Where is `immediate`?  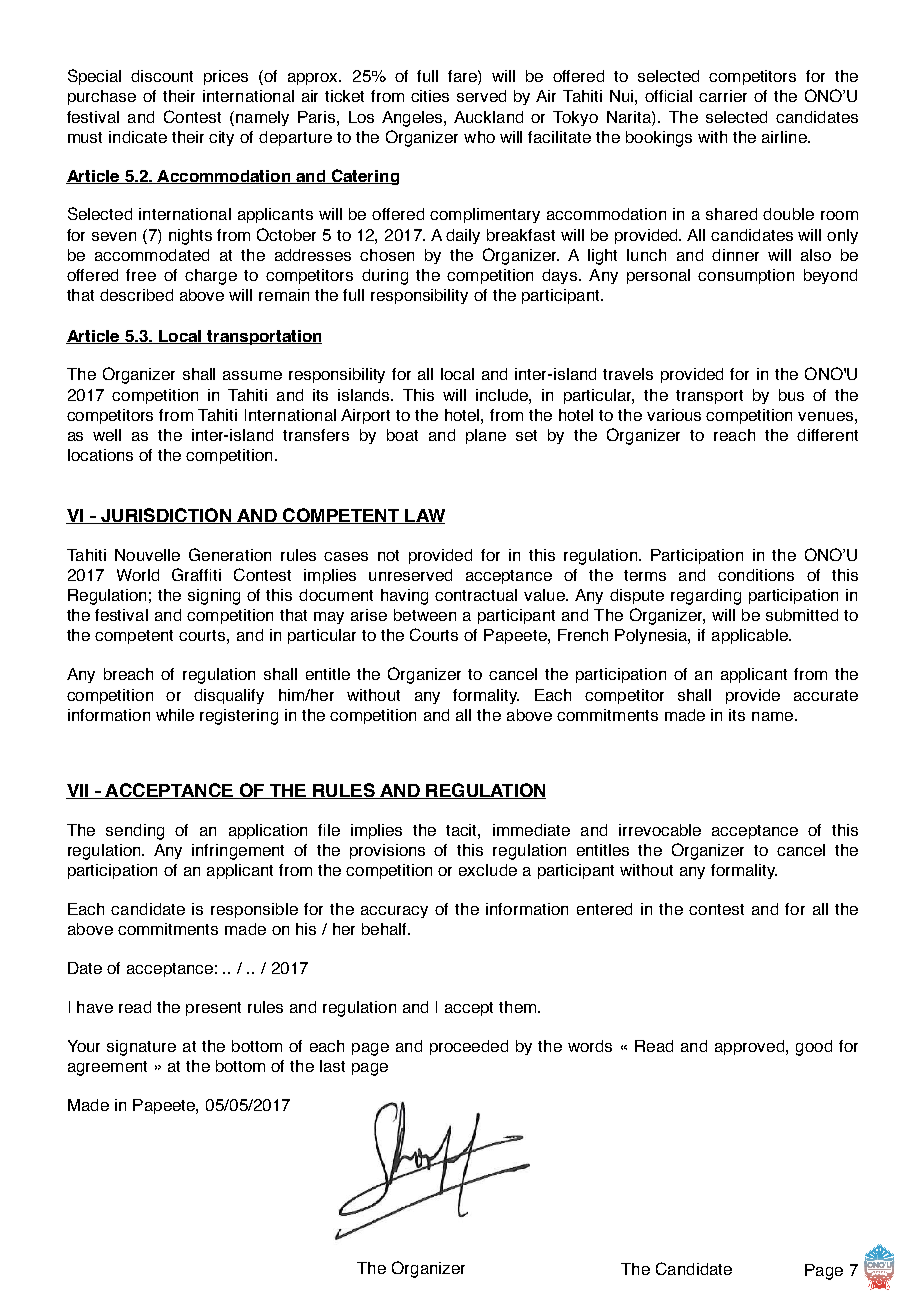 immediate is located at coordinates (531, 830).
